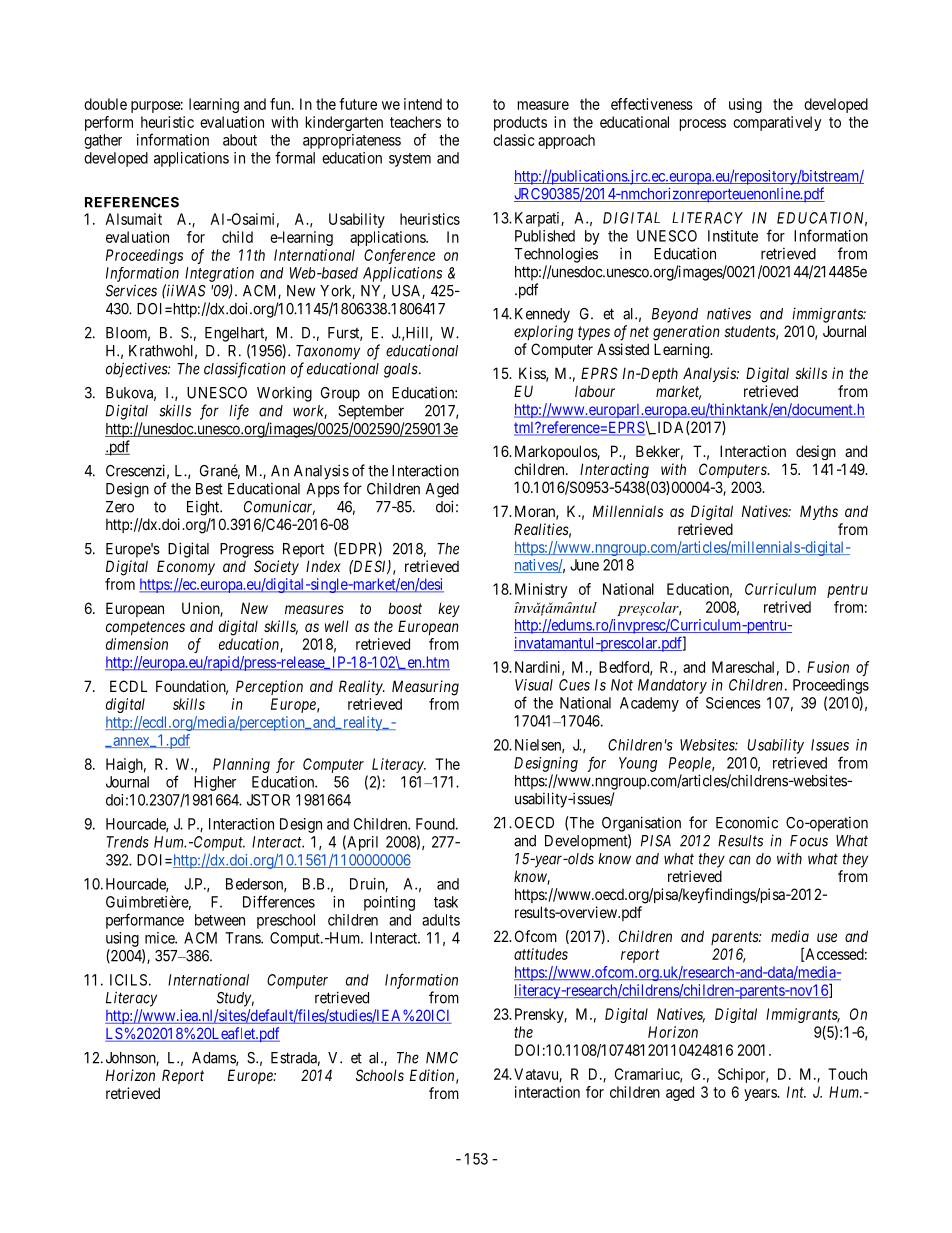  I want to click on boost, so click(405, 608).
